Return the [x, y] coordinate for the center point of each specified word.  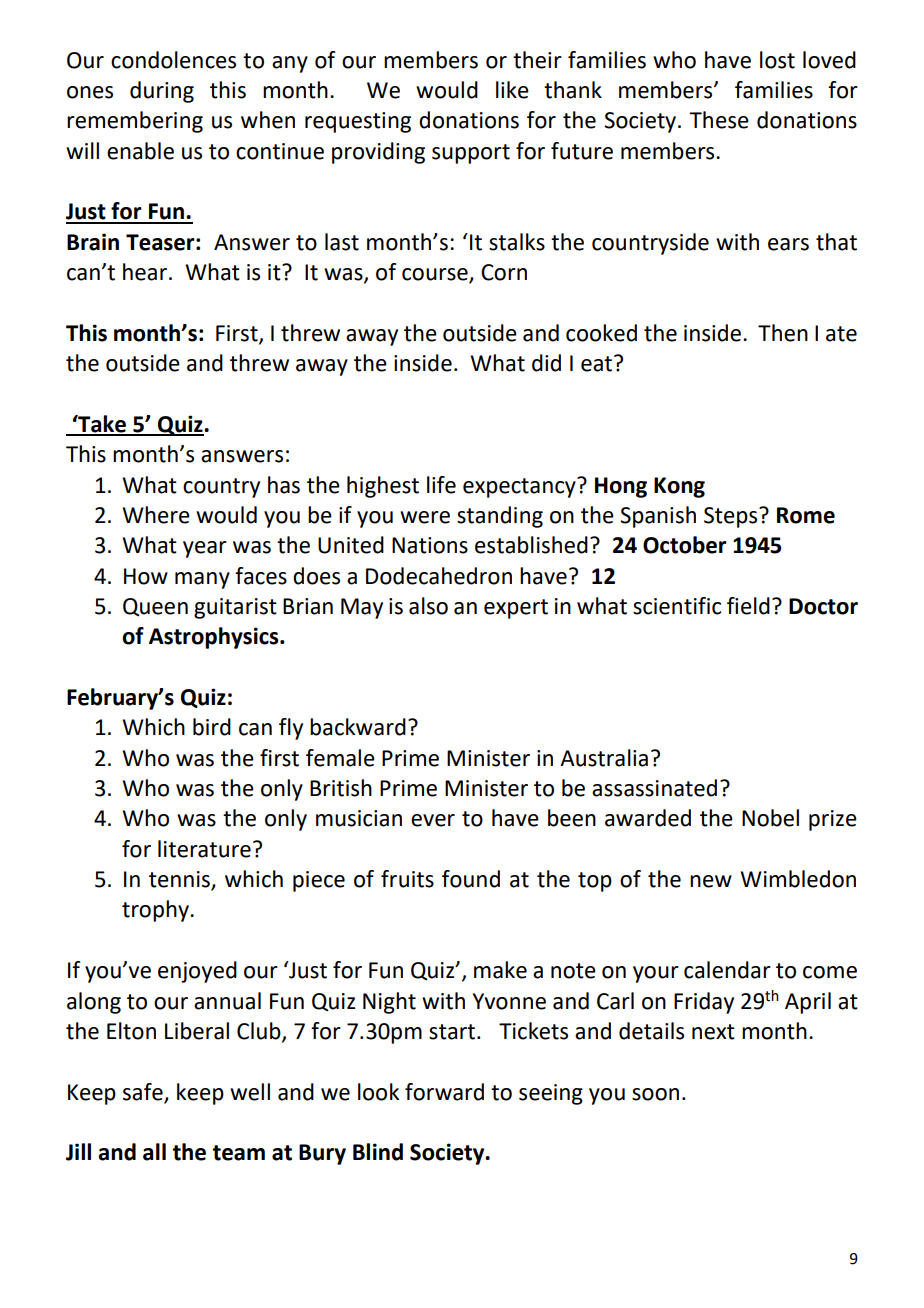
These [719, 120]
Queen [155, 607]
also [428, 606]
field [748, 606]
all [154, 1152]
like [512, 90]
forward [444, 1092]
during [162, 92]
